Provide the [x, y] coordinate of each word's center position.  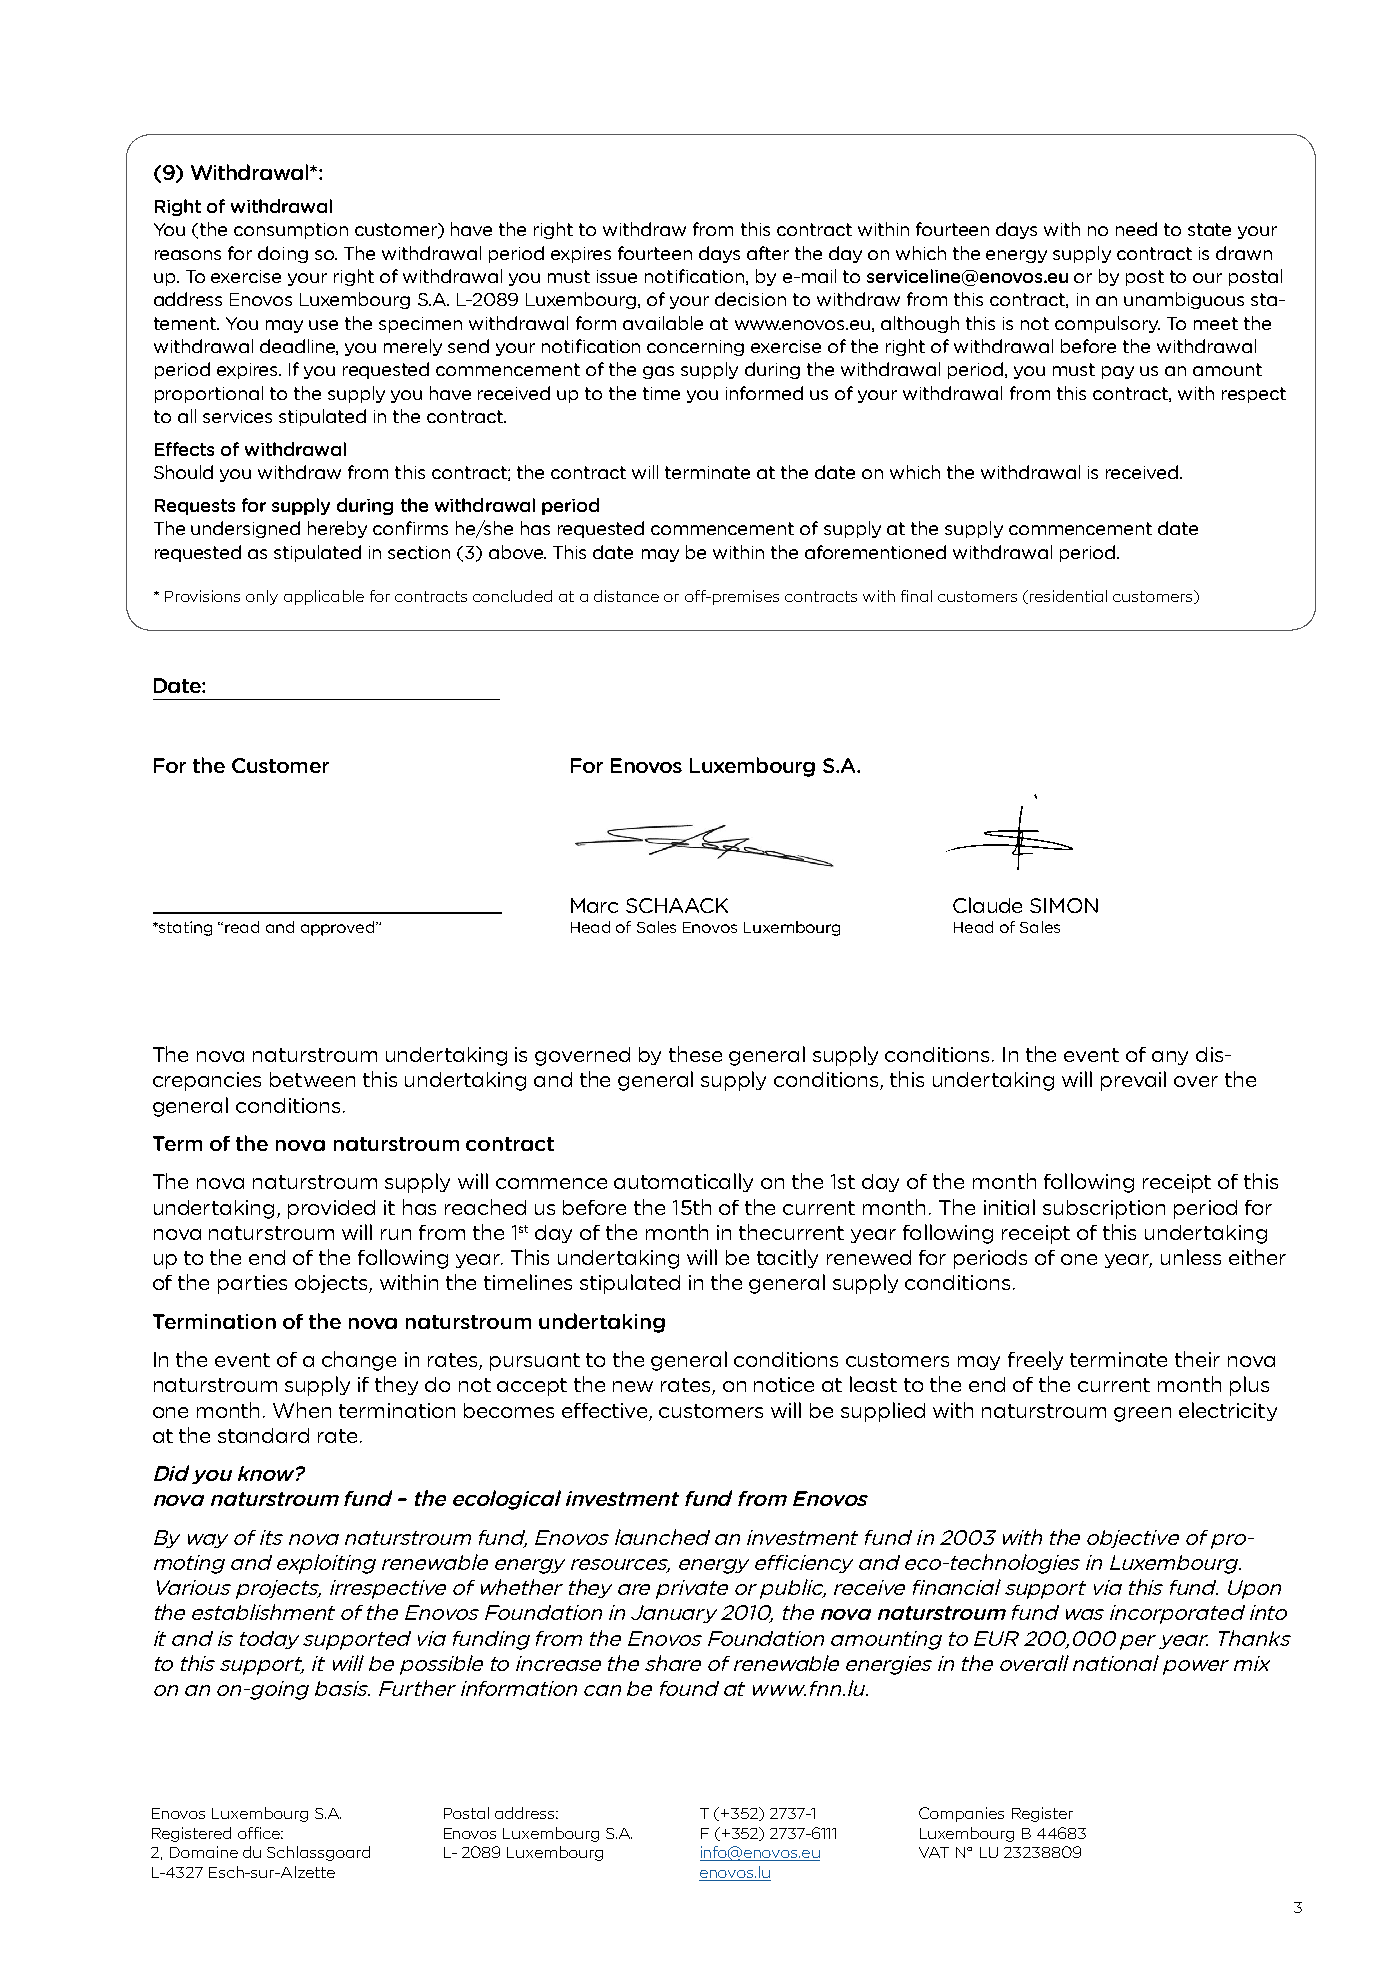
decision [750, 299]
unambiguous [1184, 300]
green [1142, 1414]
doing [283, 254]
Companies [961, 1814]
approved [339, 928]
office [260, 1833]
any [1170, 1058]
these [695, 1054]
